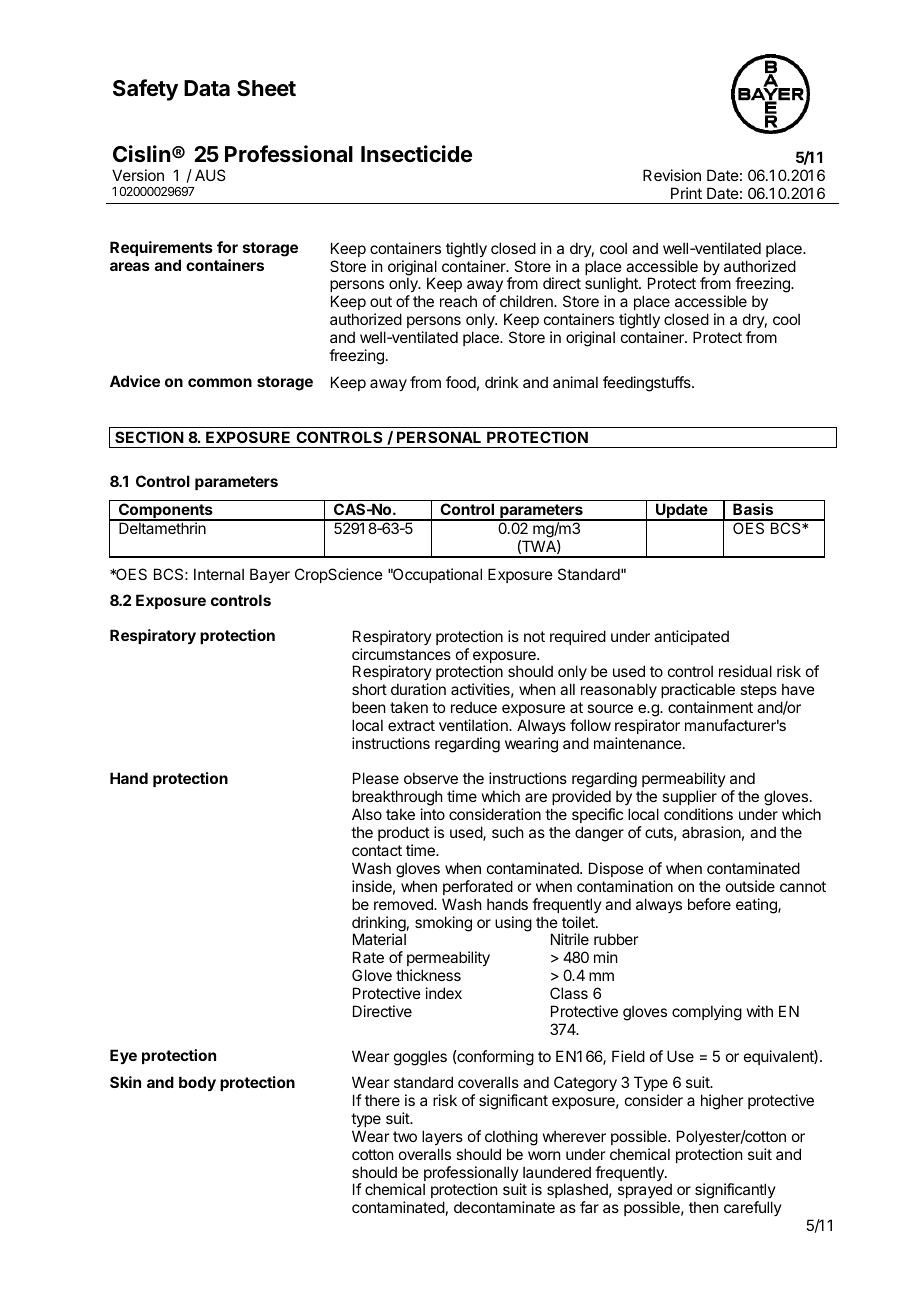 Image resolution: width=924 pixels, height=1308 pixels. What do you see at coordinates (123, 1056) in the screenshot?
I see `Eye` at bounding box center [123, 1056].
